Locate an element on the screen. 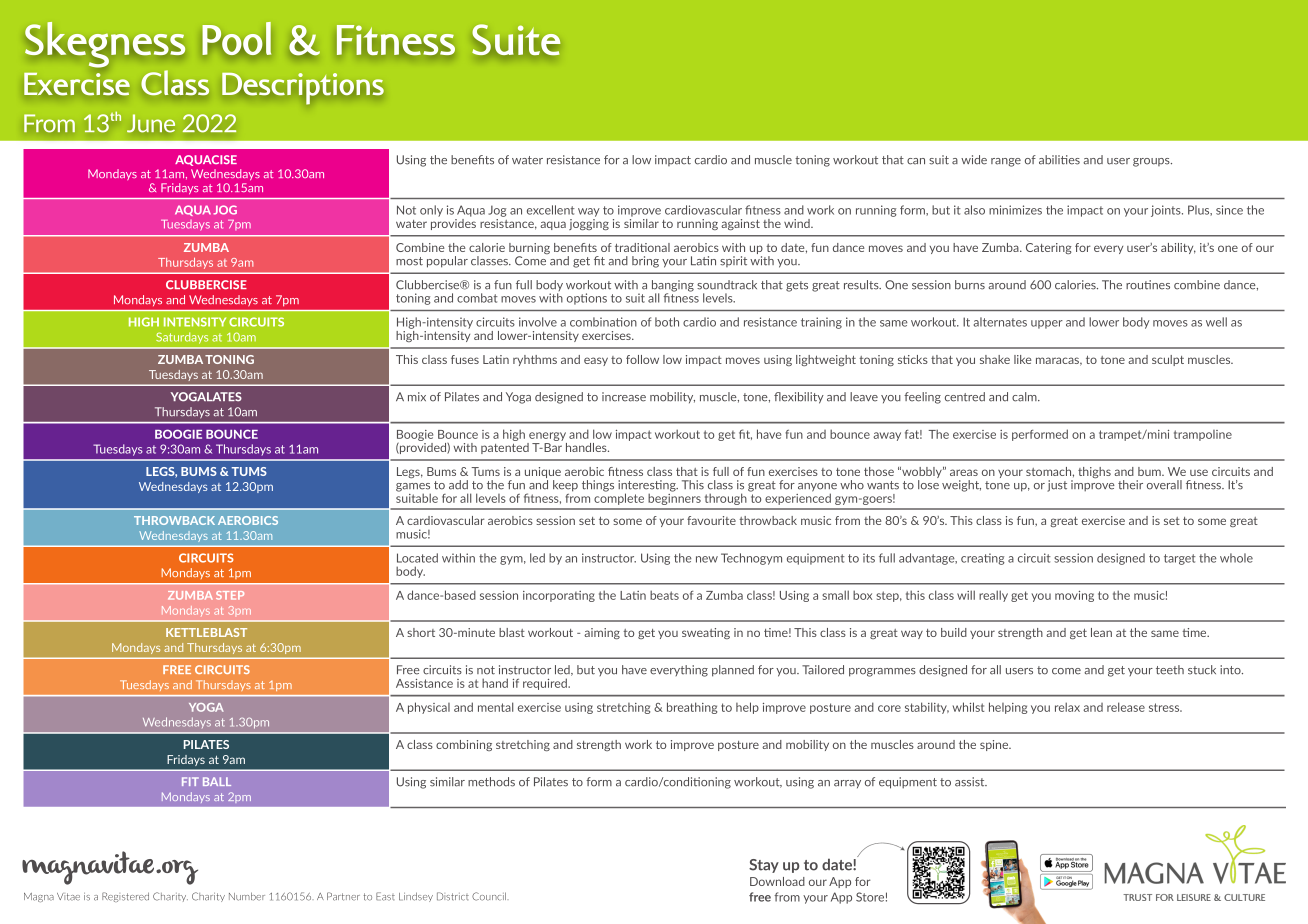 Image resolution: width=1308 pixels, height=924 pixels. can is located at coordinates (916, 161).
